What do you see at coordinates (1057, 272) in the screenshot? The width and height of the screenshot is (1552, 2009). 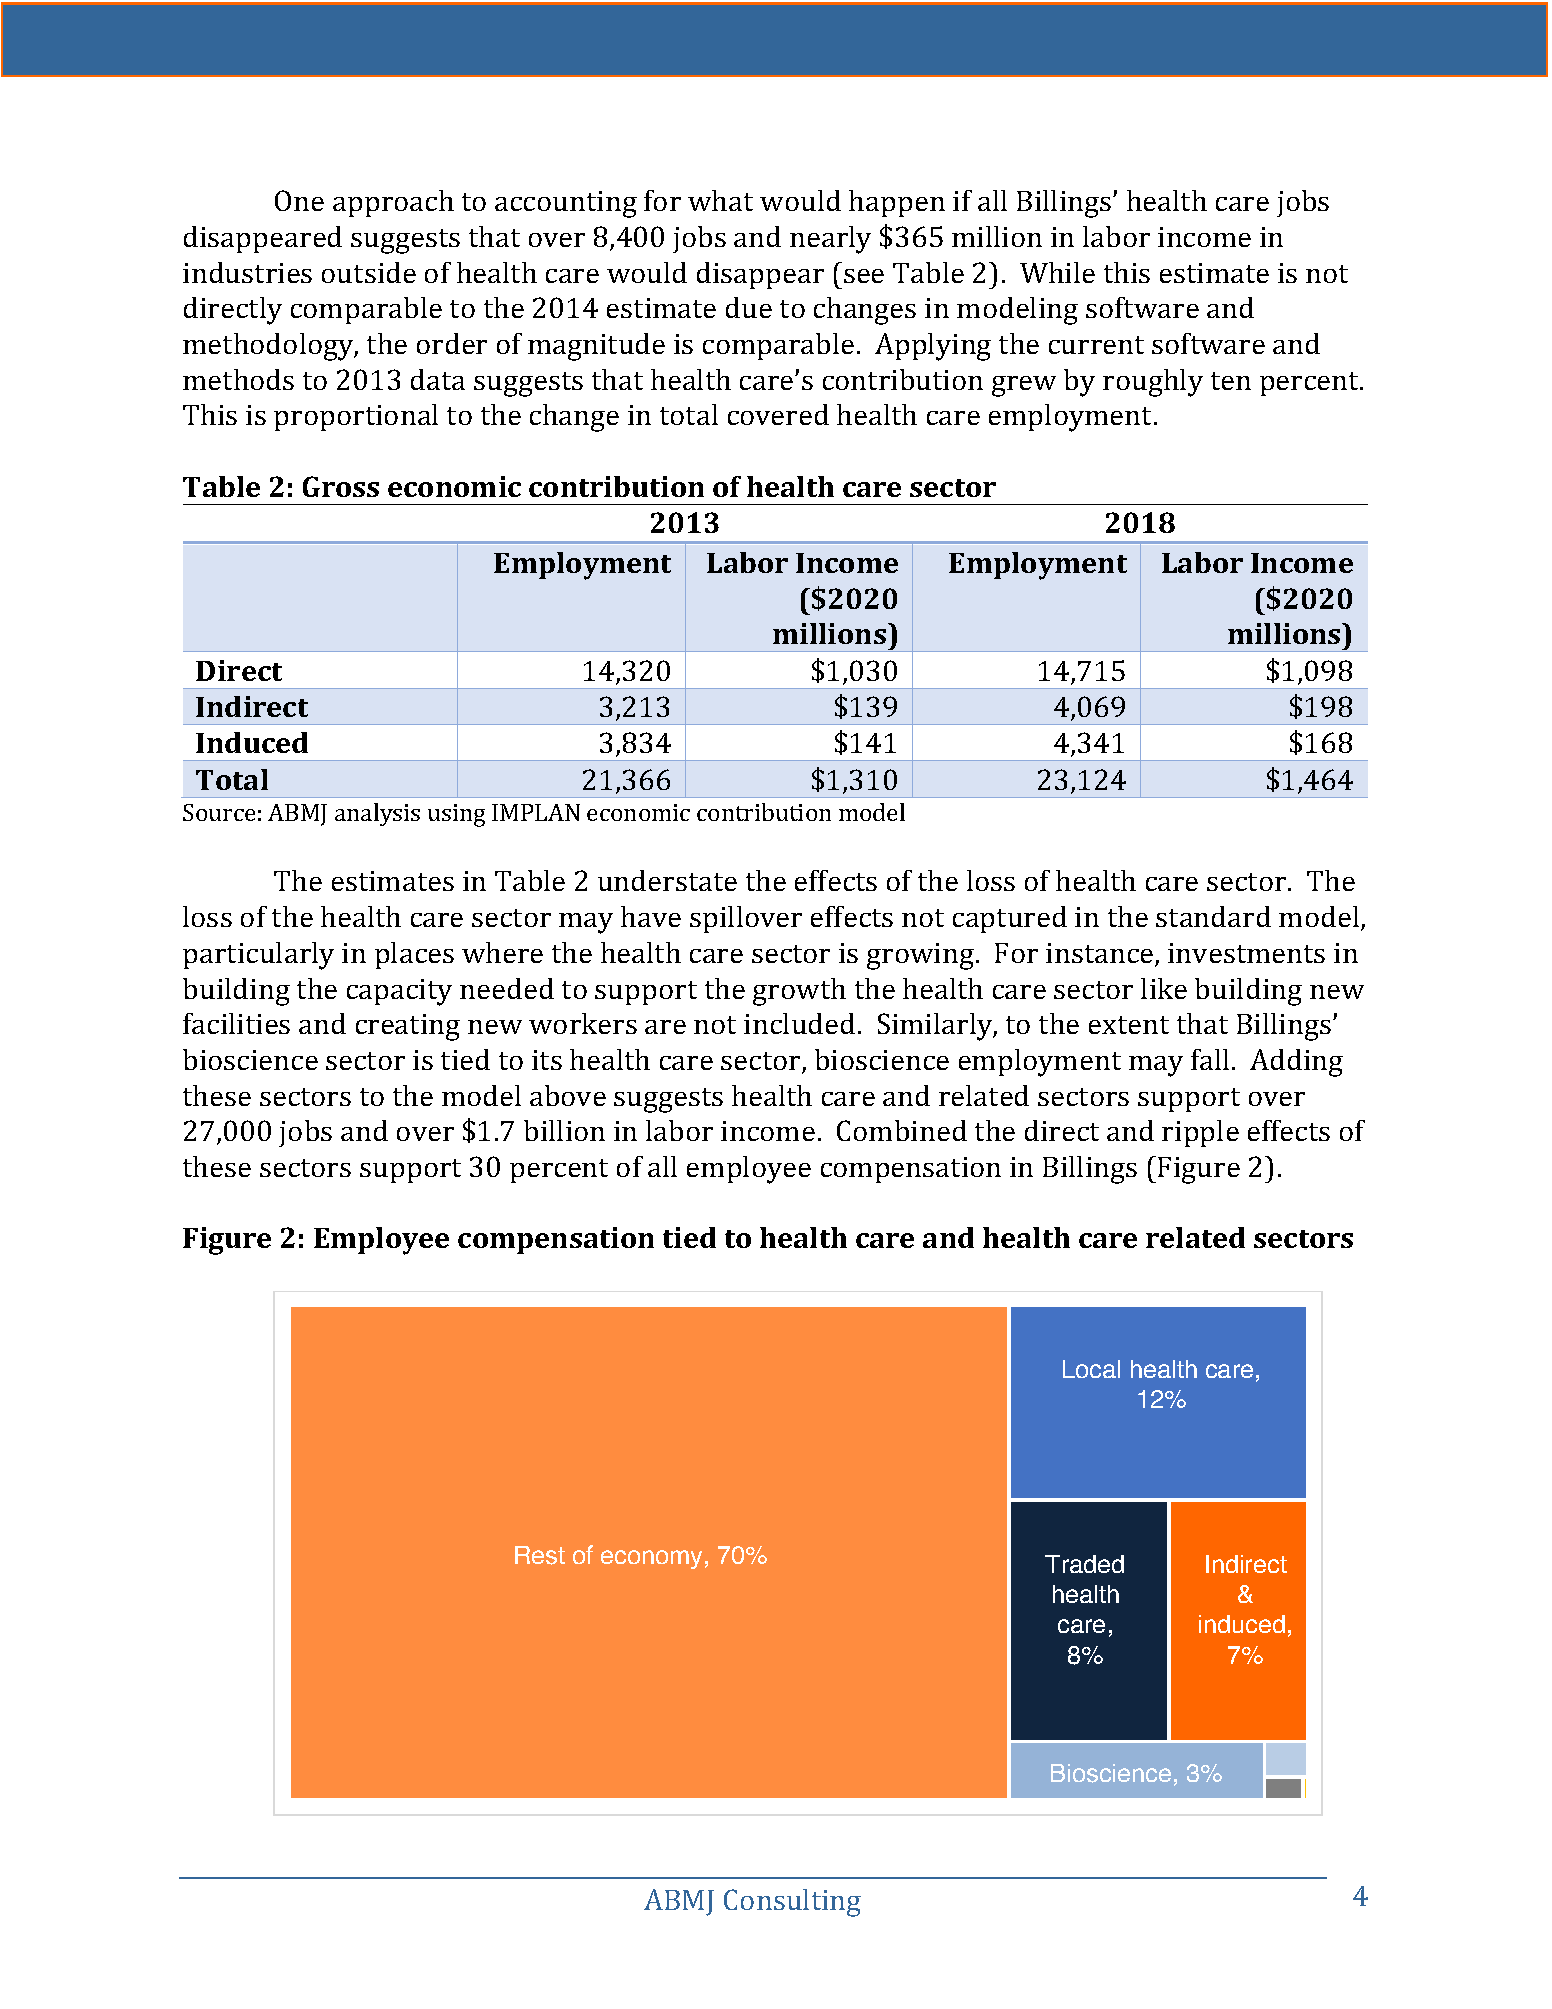 I see `While` at bounding box center [1057, 272].
